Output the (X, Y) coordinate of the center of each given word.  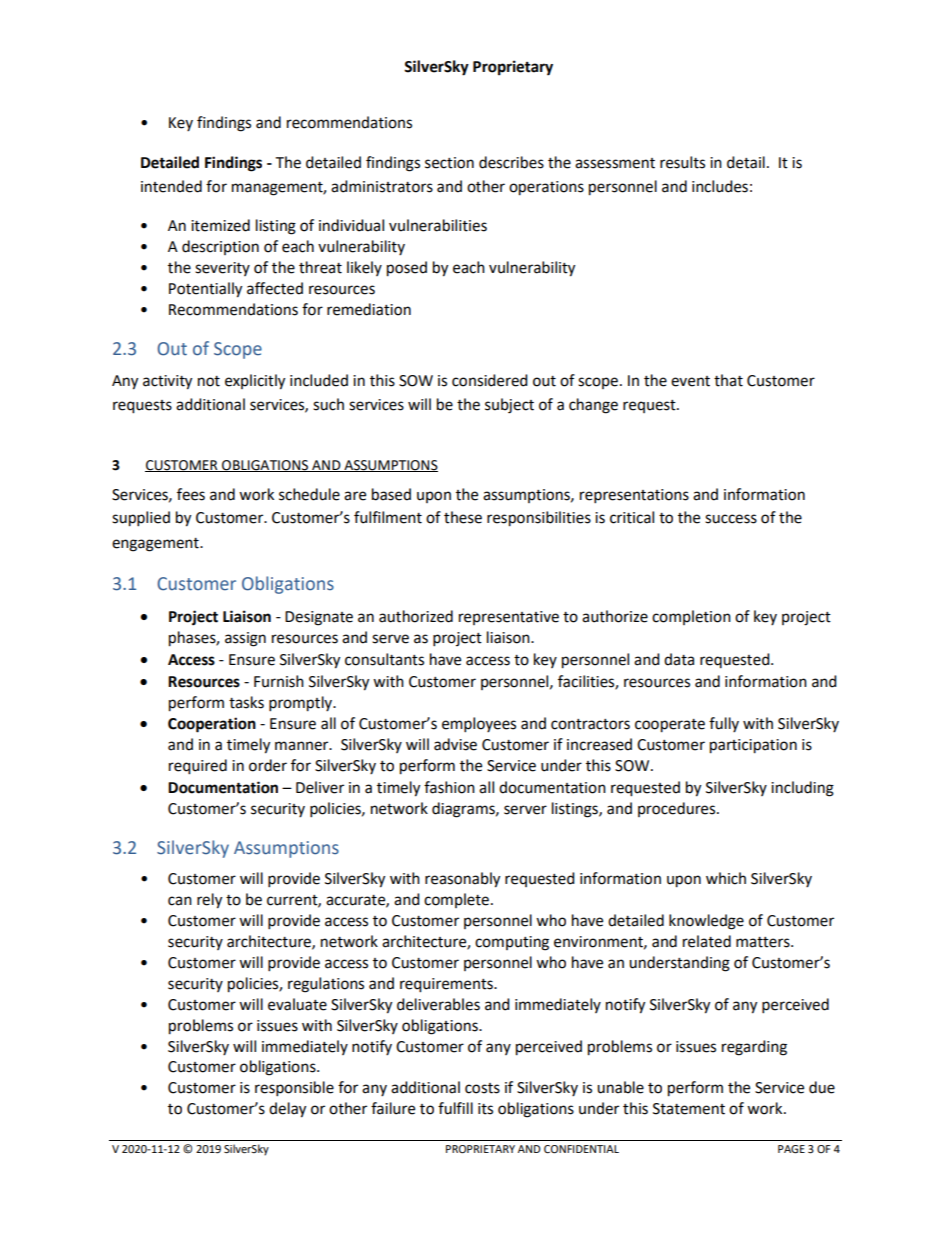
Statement (689, 1109)
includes (720, 186)
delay (287, 1110)
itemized (220, 225)
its (485, 1109)
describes (511, 162)
